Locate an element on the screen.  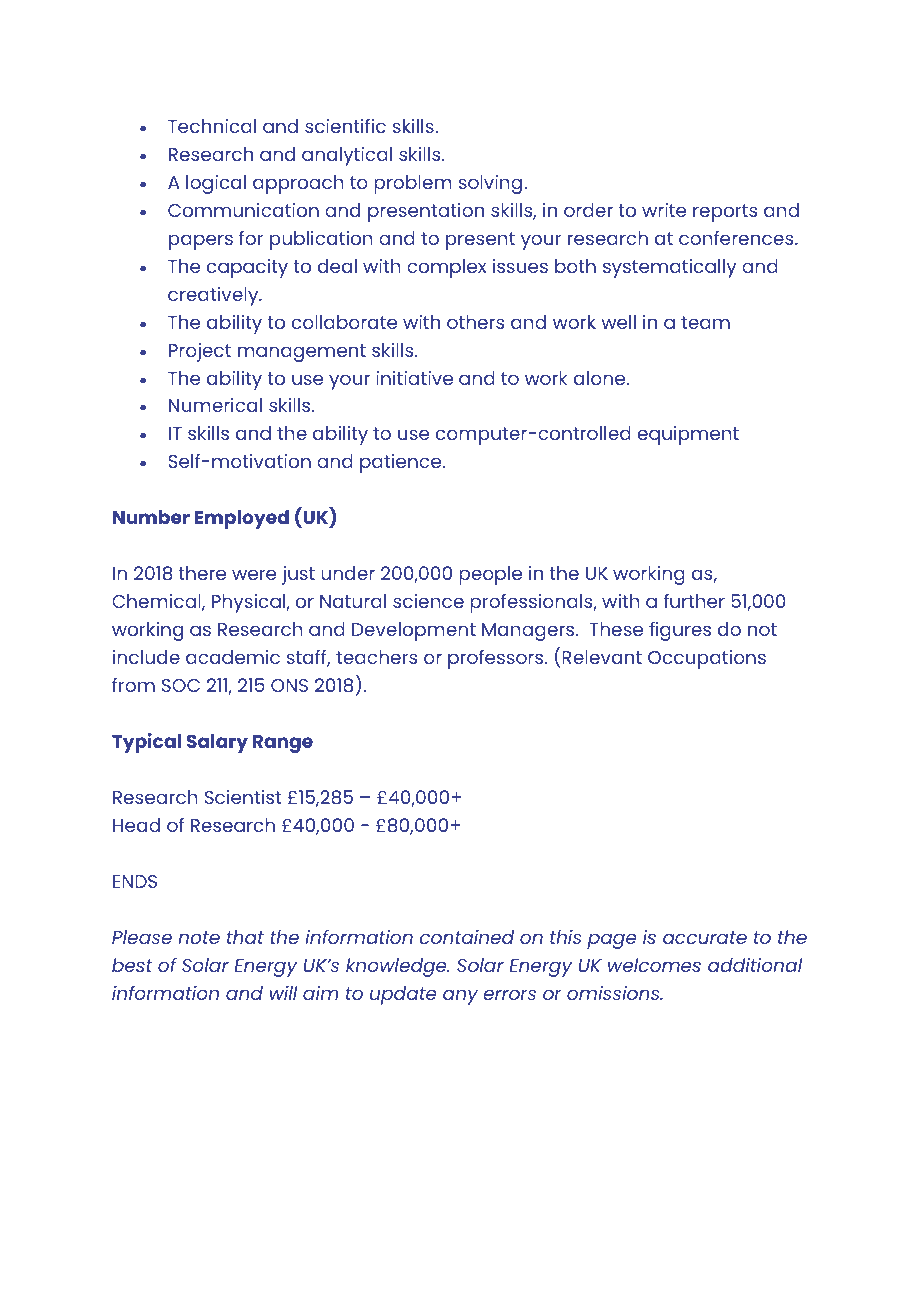
problem is located at coordinates (413, 184).
